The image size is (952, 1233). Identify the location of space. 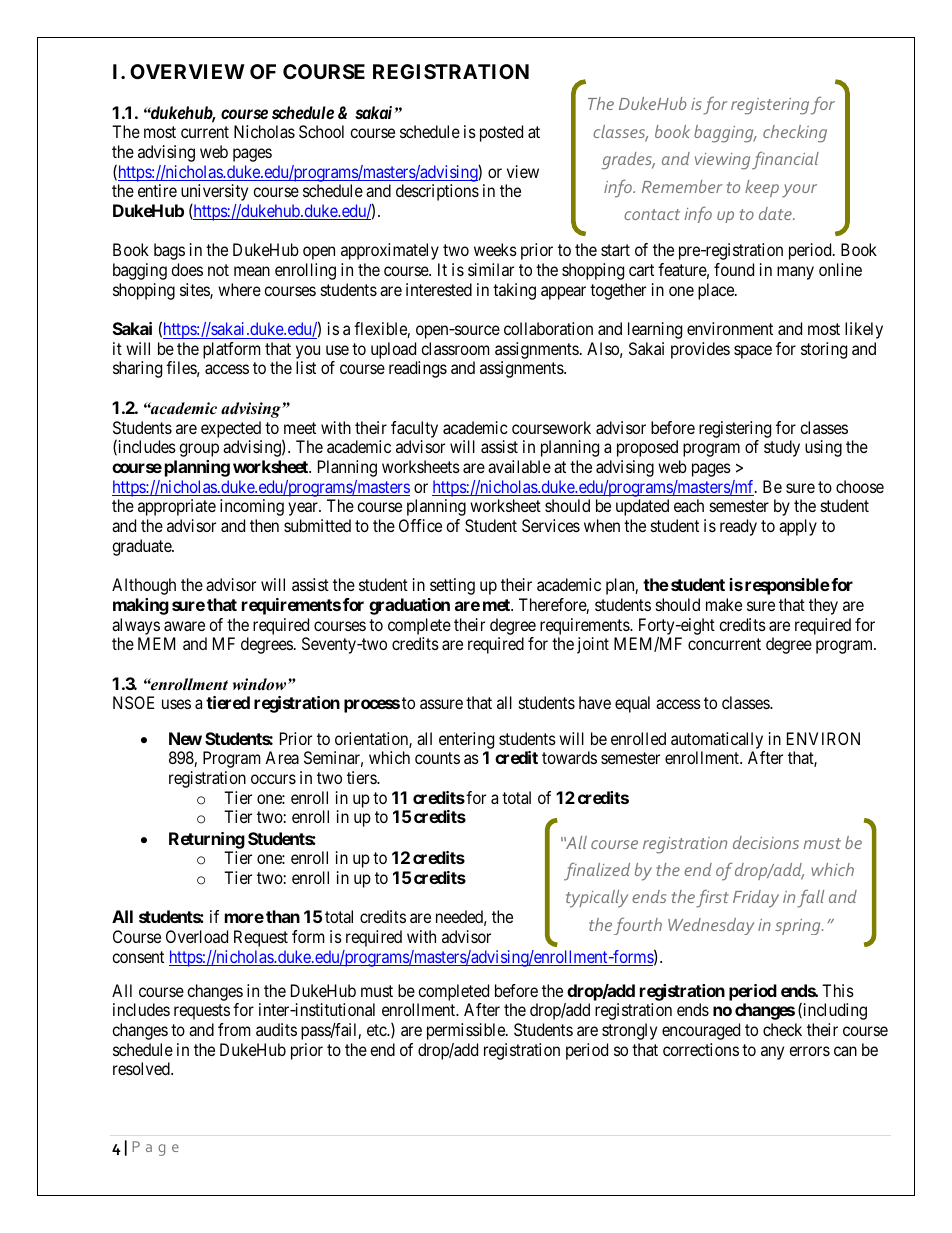
(753, 352).
